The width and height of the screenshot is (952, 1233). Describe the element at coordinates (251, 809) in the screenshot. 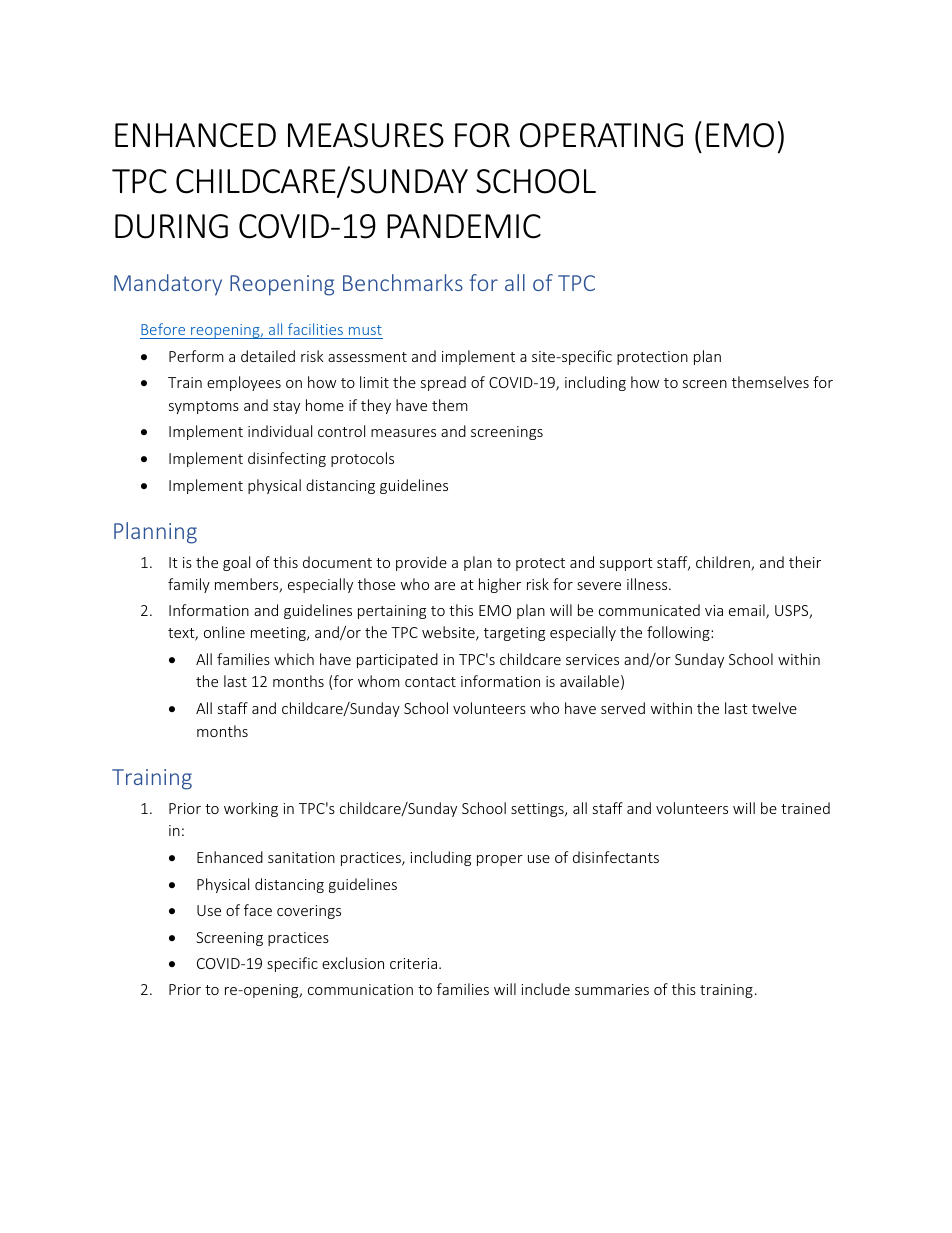

I see `working` at that location.
